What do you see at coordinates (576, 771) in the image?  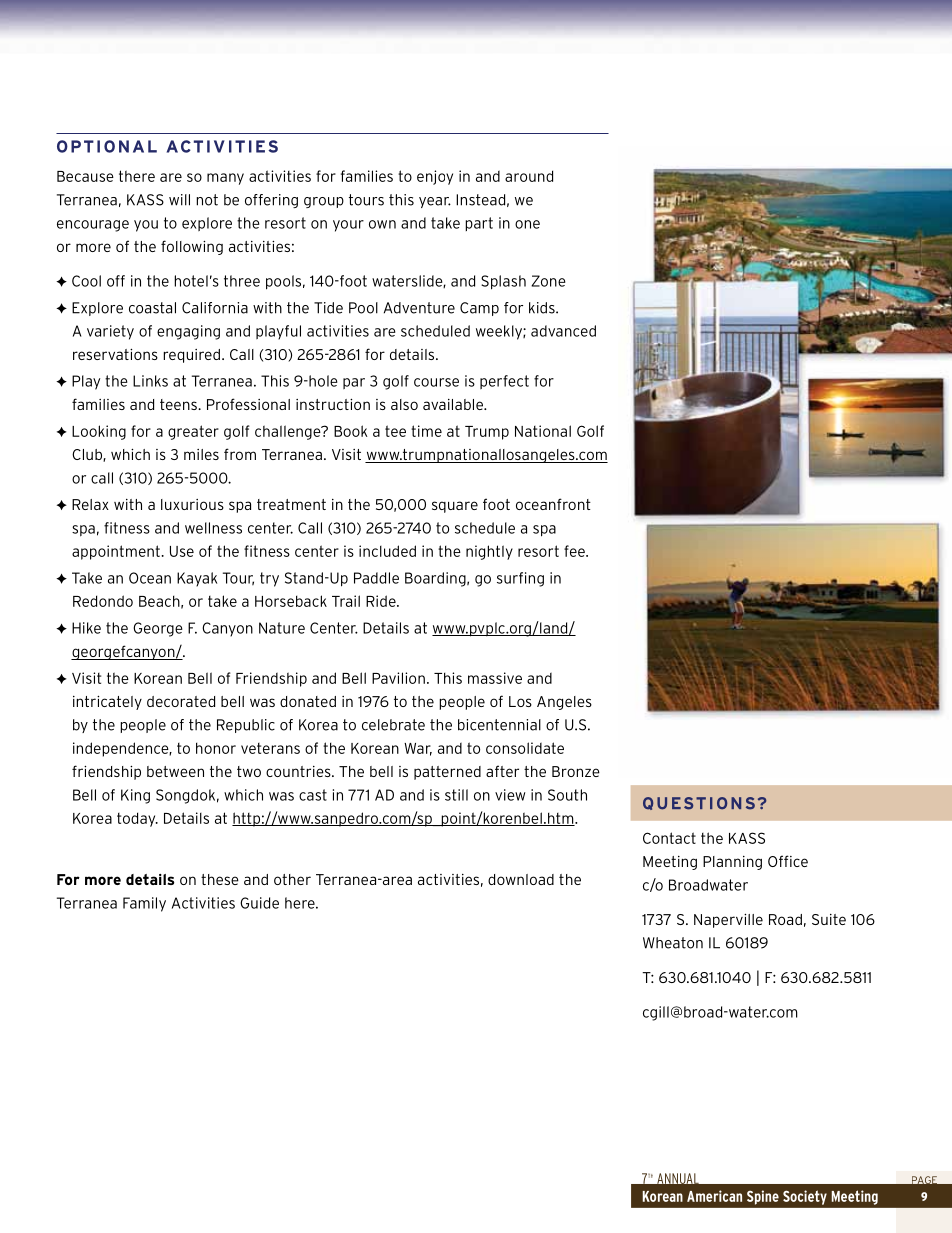 I see `Bronze` at bounding box center [576, 771].
